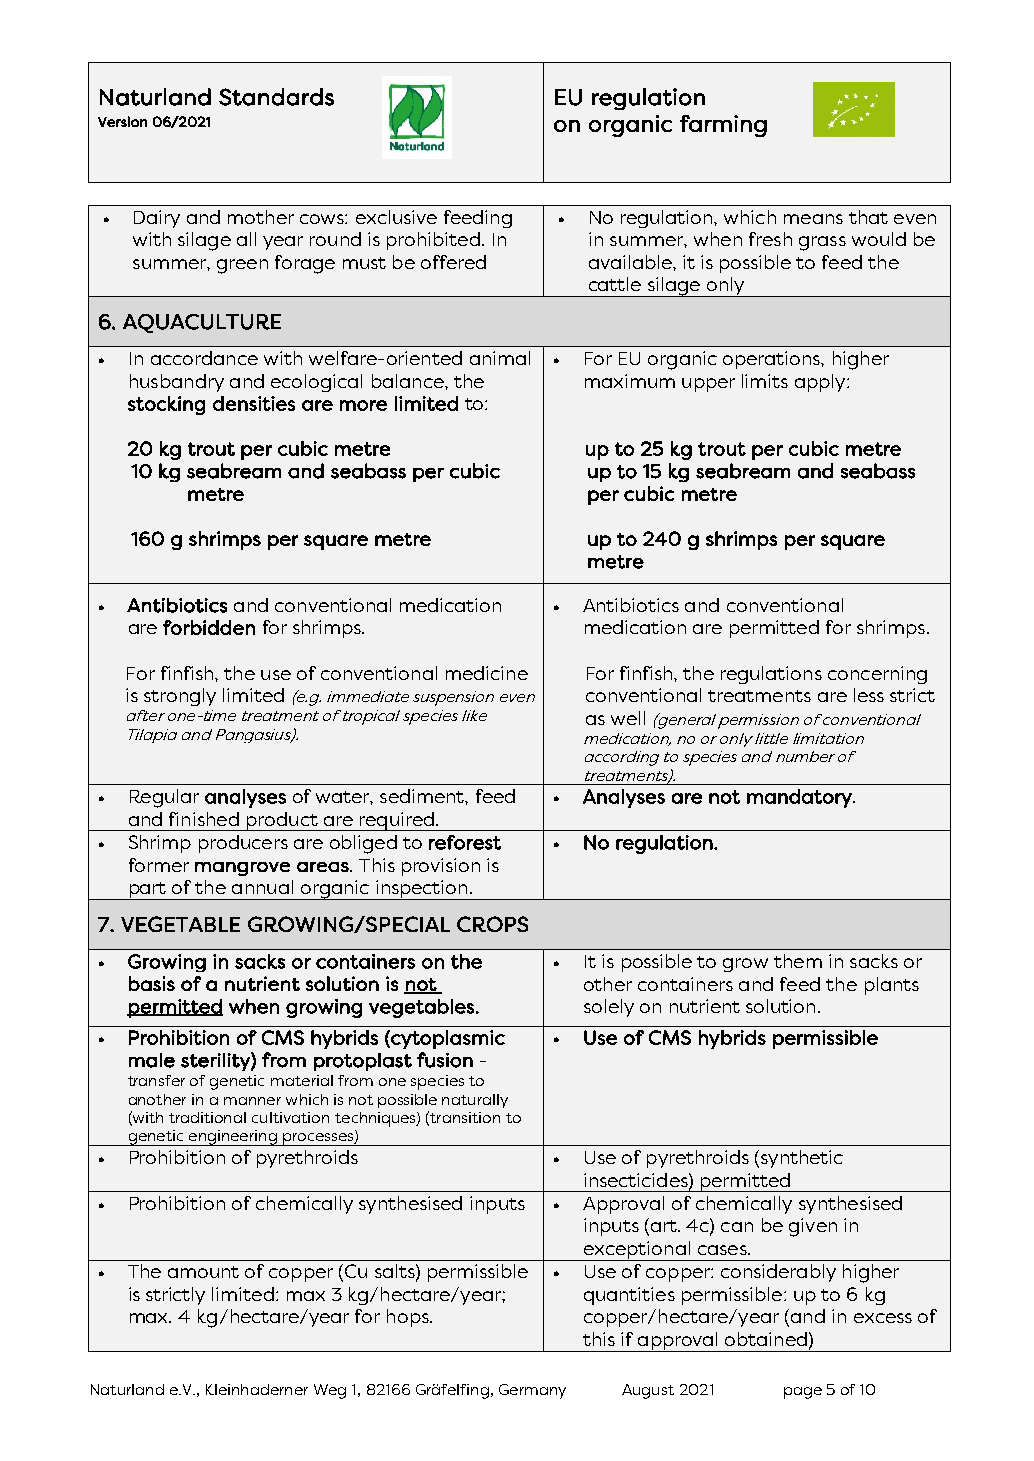 This screenshot has height=1461, width=1034. Describe the element at coordinates (433, 241) in the screenshot. I see `prohibited` at that location.
